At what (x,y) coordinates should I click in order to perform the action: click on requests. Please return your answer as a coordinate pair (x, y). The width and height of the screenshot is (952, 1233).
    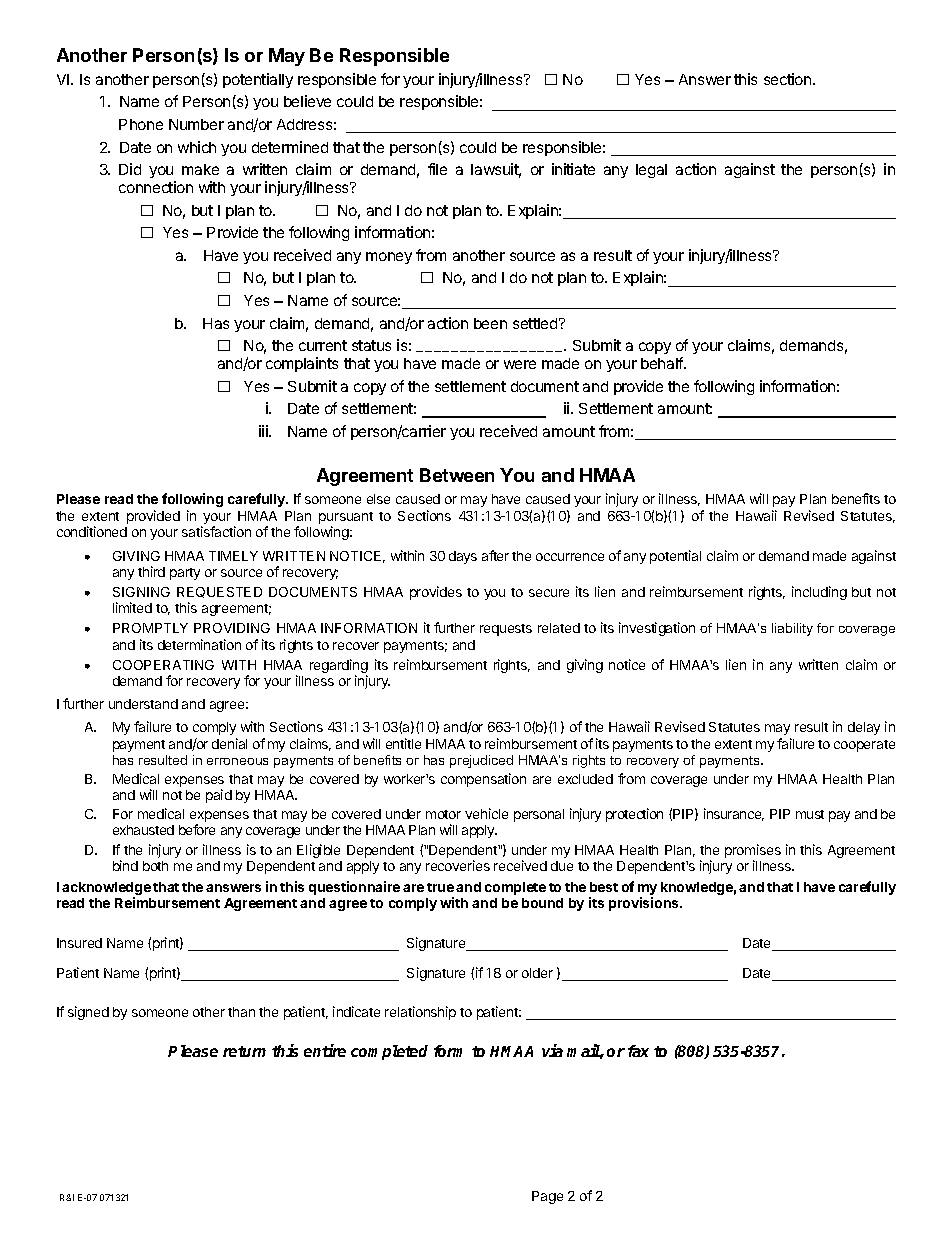
    Looking at the image, I should click on (506, 630).
